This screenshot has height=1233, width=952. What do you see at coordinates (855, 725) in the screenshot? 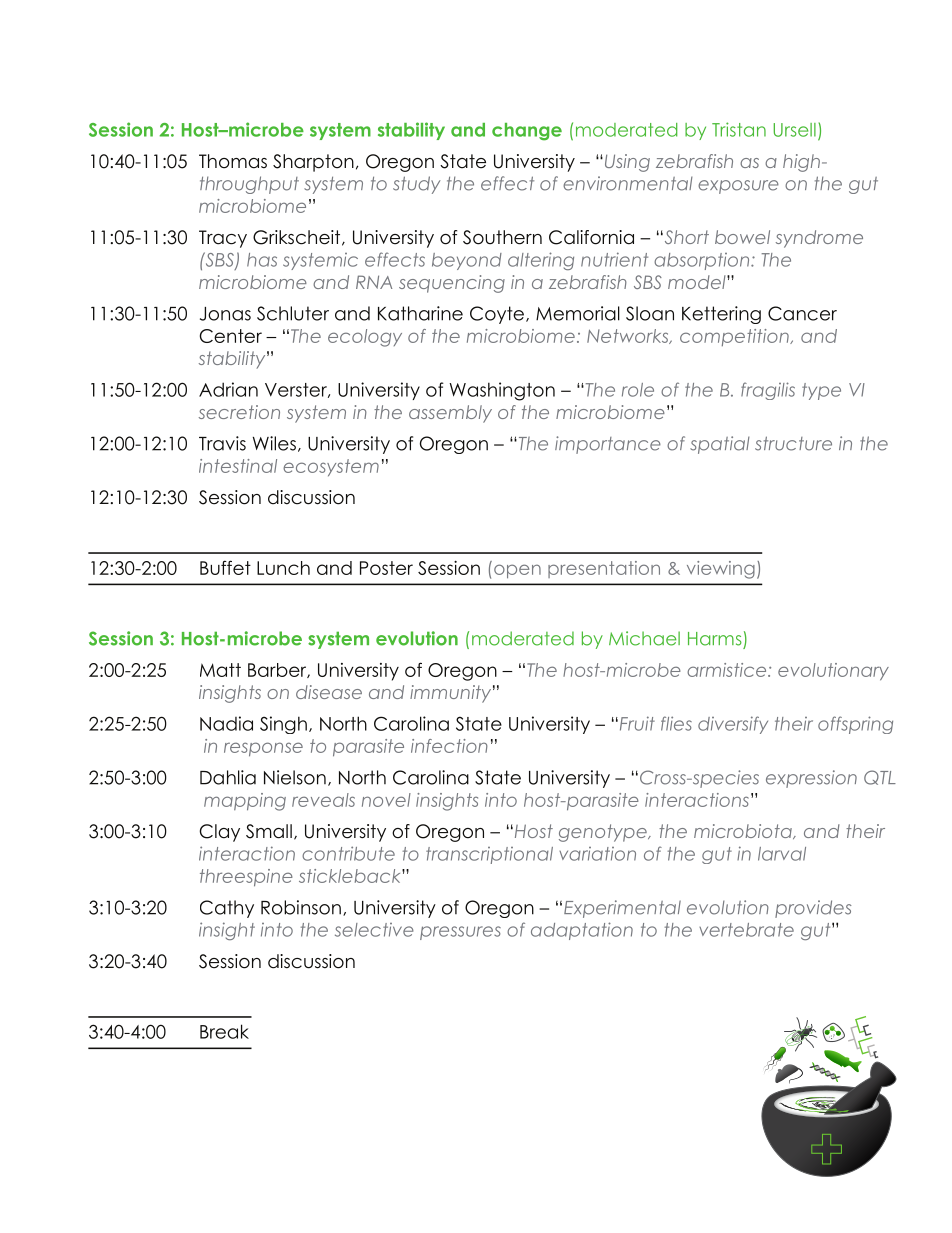
I see `offspring` at bounding box center [855, 725].
